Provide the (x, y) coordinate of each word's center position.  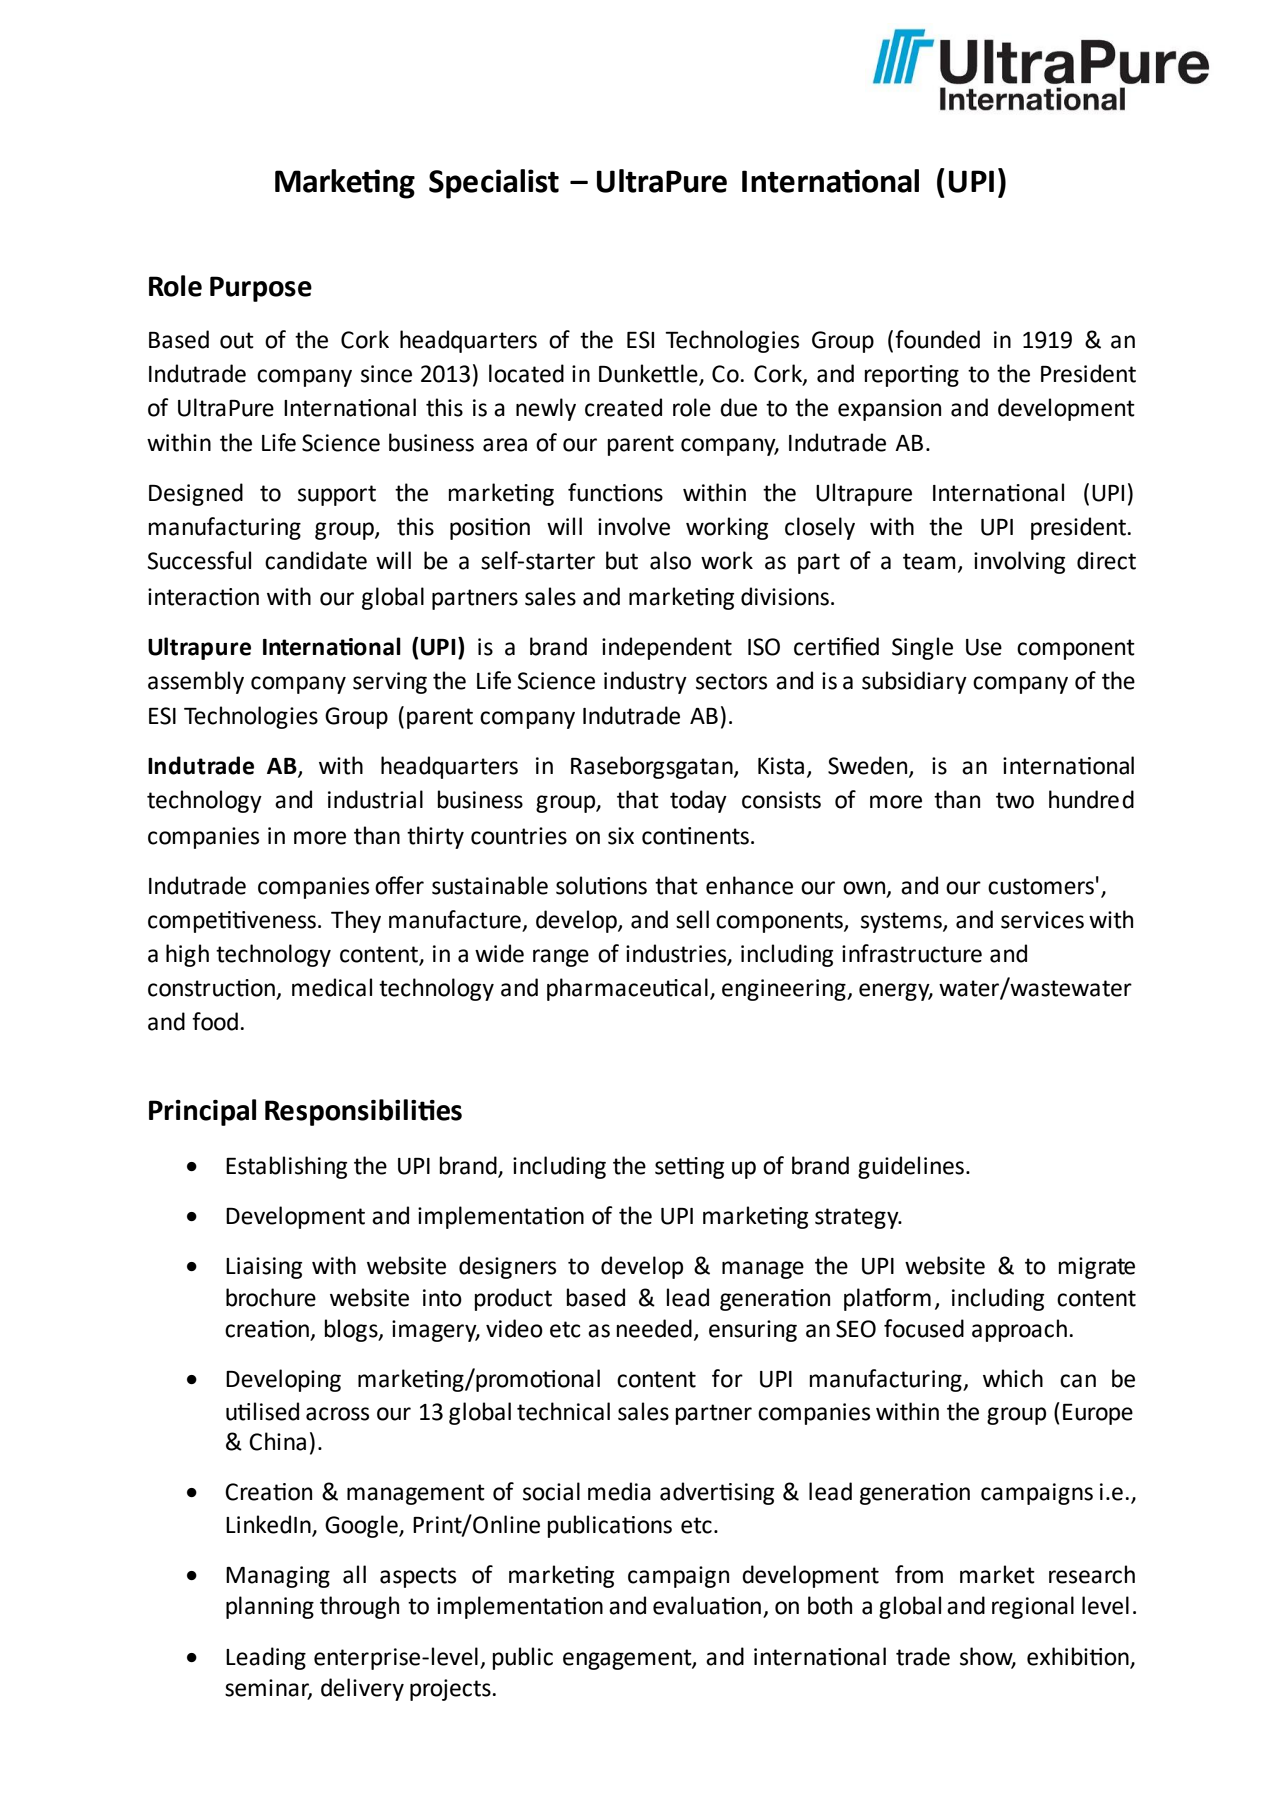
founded (937, 339)
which (1013, 1378)
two (1015, 800)
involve (634, 526)
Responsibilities (363, 1112)
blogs (352, 1330)
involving (1019, 562)
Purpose (261, 289)
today (698, 801)
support (337, 495)
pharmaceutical (627, 989)
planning (270, 1607)
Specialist (494, 184)
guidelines (912, 1167)
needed (654, 1328)
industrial (375, 799)
